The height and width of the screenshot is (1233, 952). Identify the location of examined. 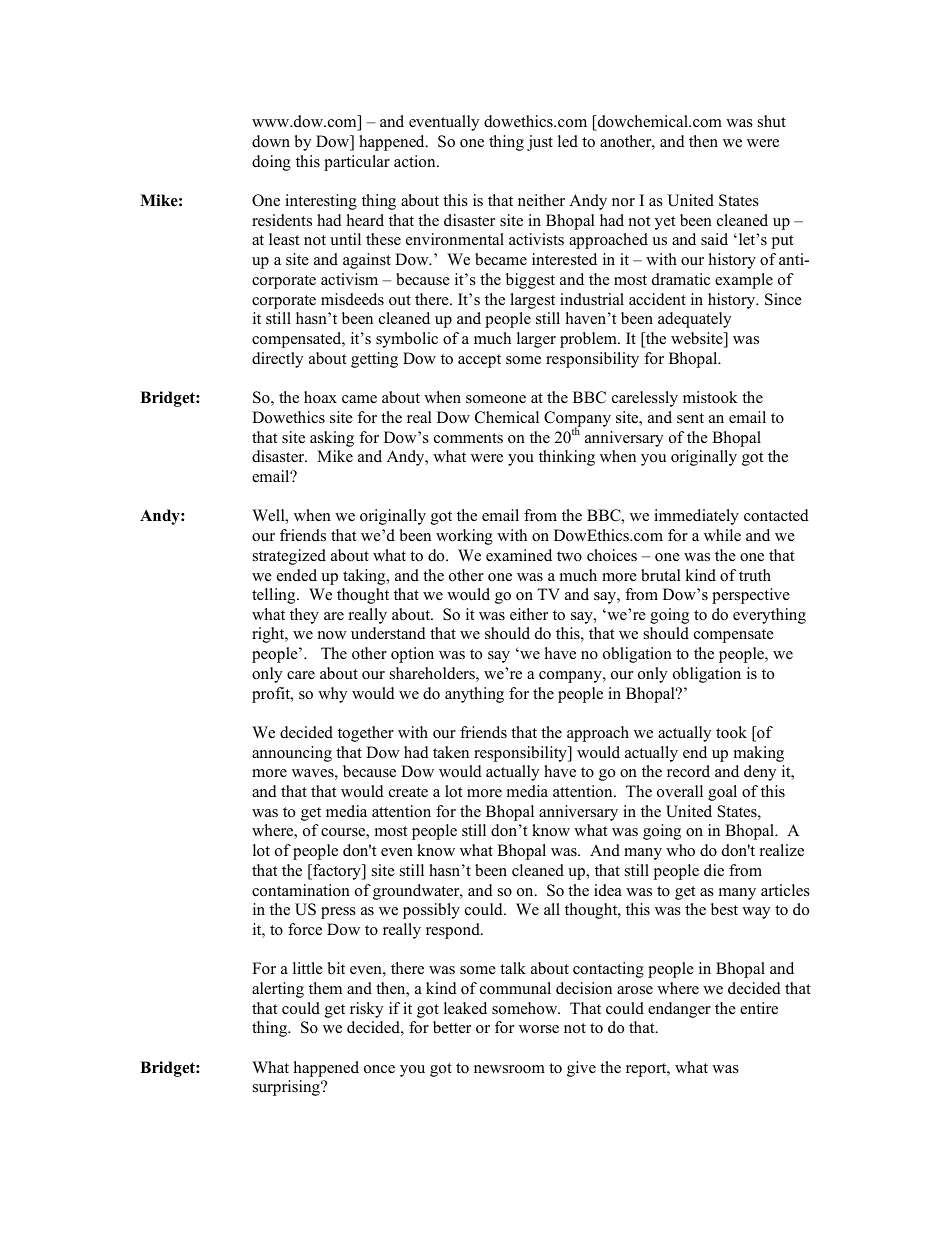
(519, 555).
